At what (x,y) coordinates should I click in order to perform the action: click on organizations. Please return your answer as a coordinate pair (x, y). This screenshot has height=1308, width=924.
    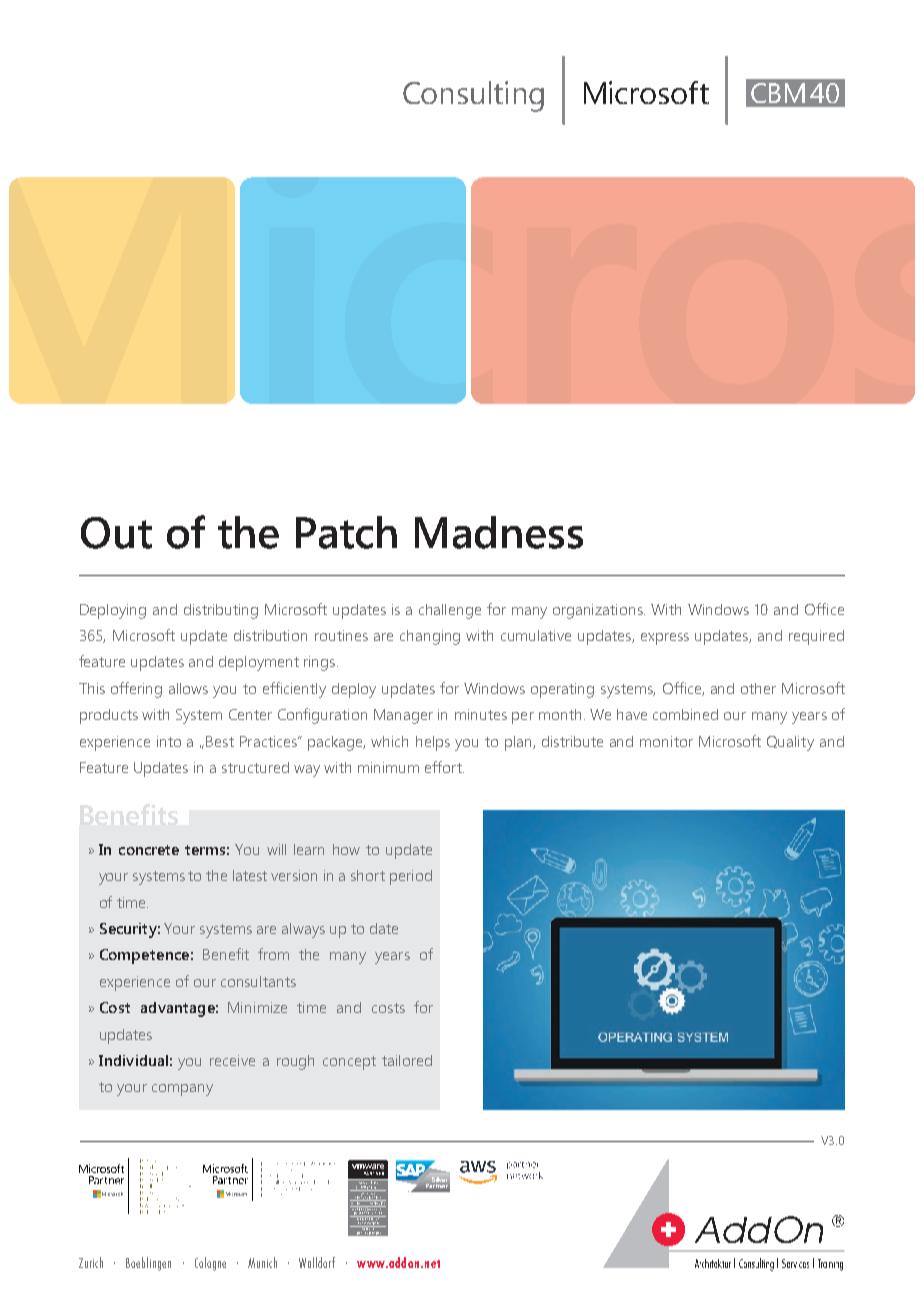
    Looking at the image, I should click on (599, 611).
